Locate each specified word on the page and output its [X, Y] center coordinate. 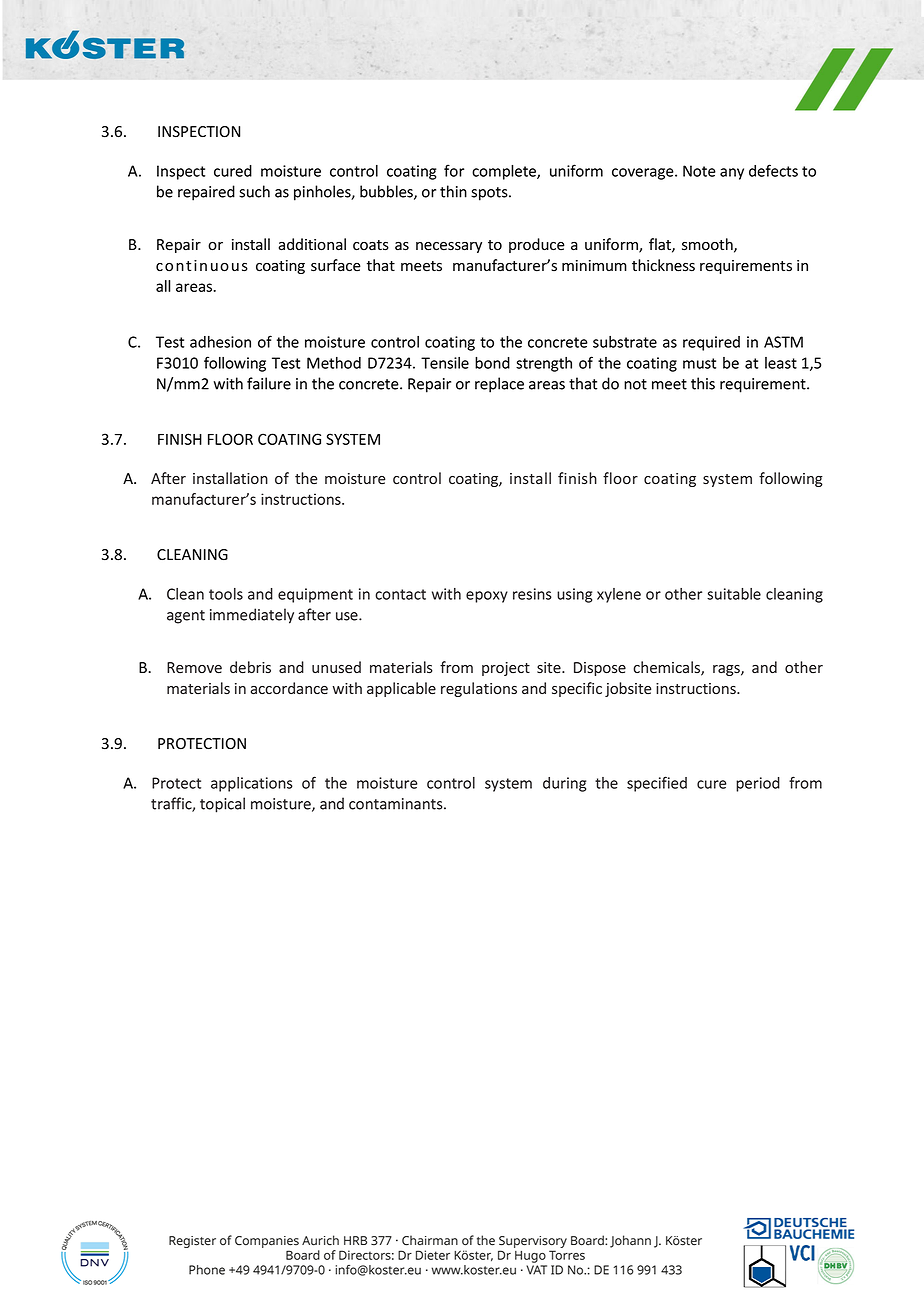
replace [499, 385]
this [703, 383]
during [564, 784]
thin [453, 191]
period [758, 784]
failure [269, 383]
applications [252, 784]
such [254, 191]
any [732, 174]
